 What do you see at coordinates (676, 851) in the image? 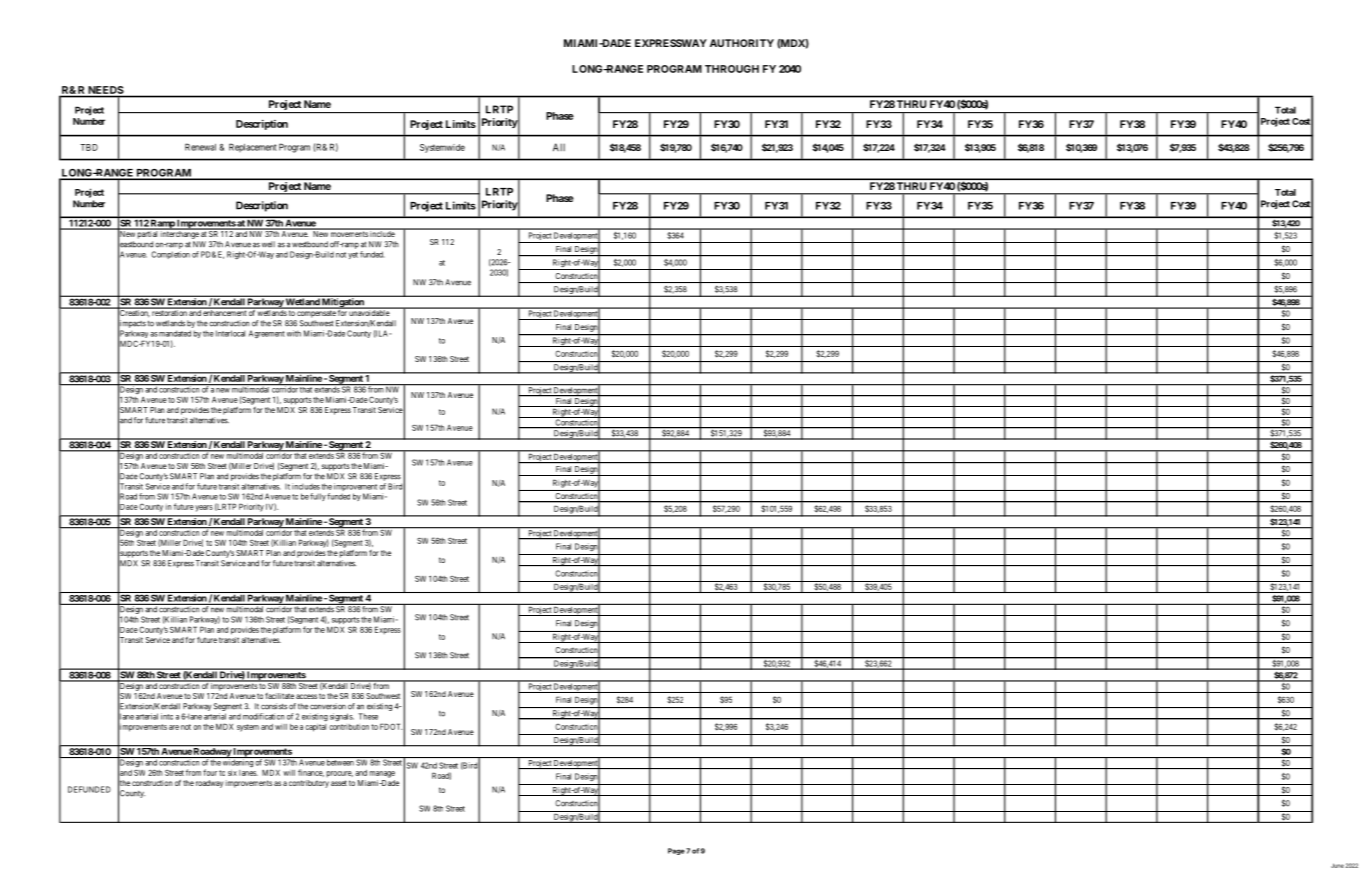
I see `Page` at bounding box center [676, 851].
